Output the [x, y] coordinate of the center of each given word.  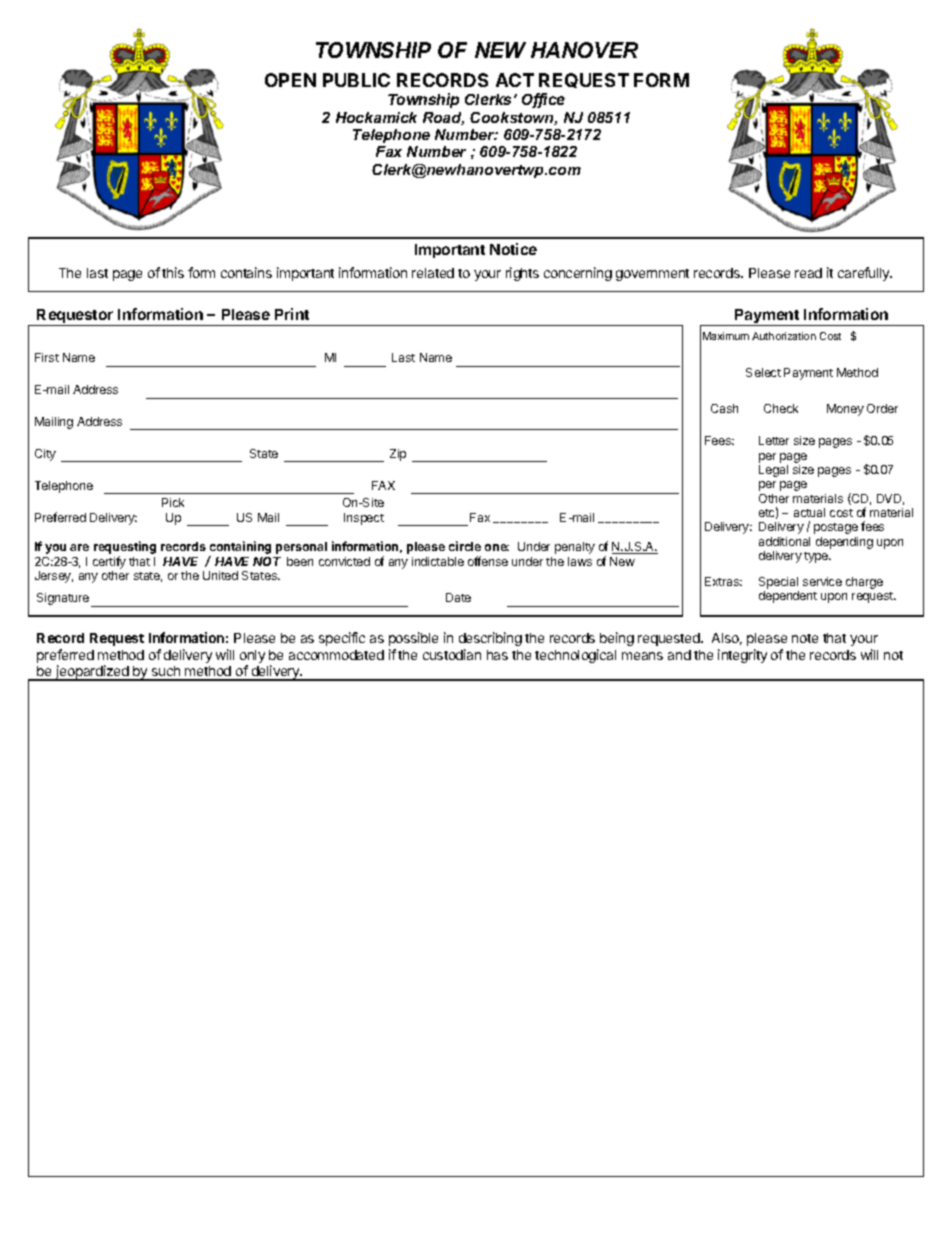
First [47, 357]
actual [809, 512]
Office [543, 100]
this [173, 272]
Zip [398, 455]
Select [763, 372]
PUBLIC [356, 80]
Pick [173, 502]
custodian [452, 654]
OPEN [290, 80]
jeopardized [92, 673]
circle [465, 546]
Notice [513, 249]
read [808, 273]
